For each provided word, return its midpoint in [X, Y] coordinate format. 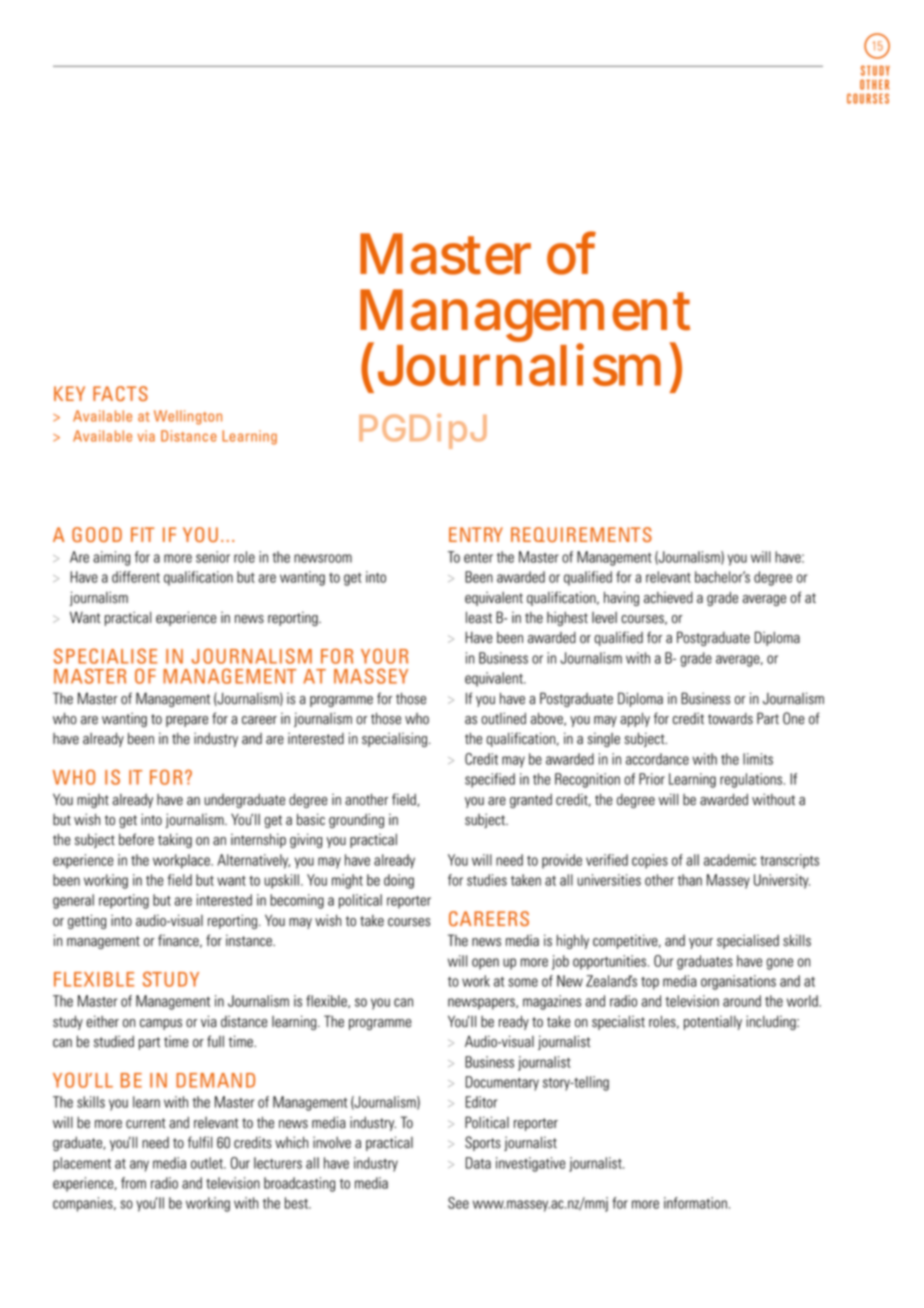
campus [161, 1024]
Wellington [188, 417]
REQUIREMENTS [581, 534]
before [136, 839]
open [485, 964]
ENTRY [476, 534]
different [136, 577]
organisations [738, 982]
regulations [752, 780]
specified [490, 780]
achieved [668, 598]
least [479, 617]
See [458, 1203]
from [133, 1183]
